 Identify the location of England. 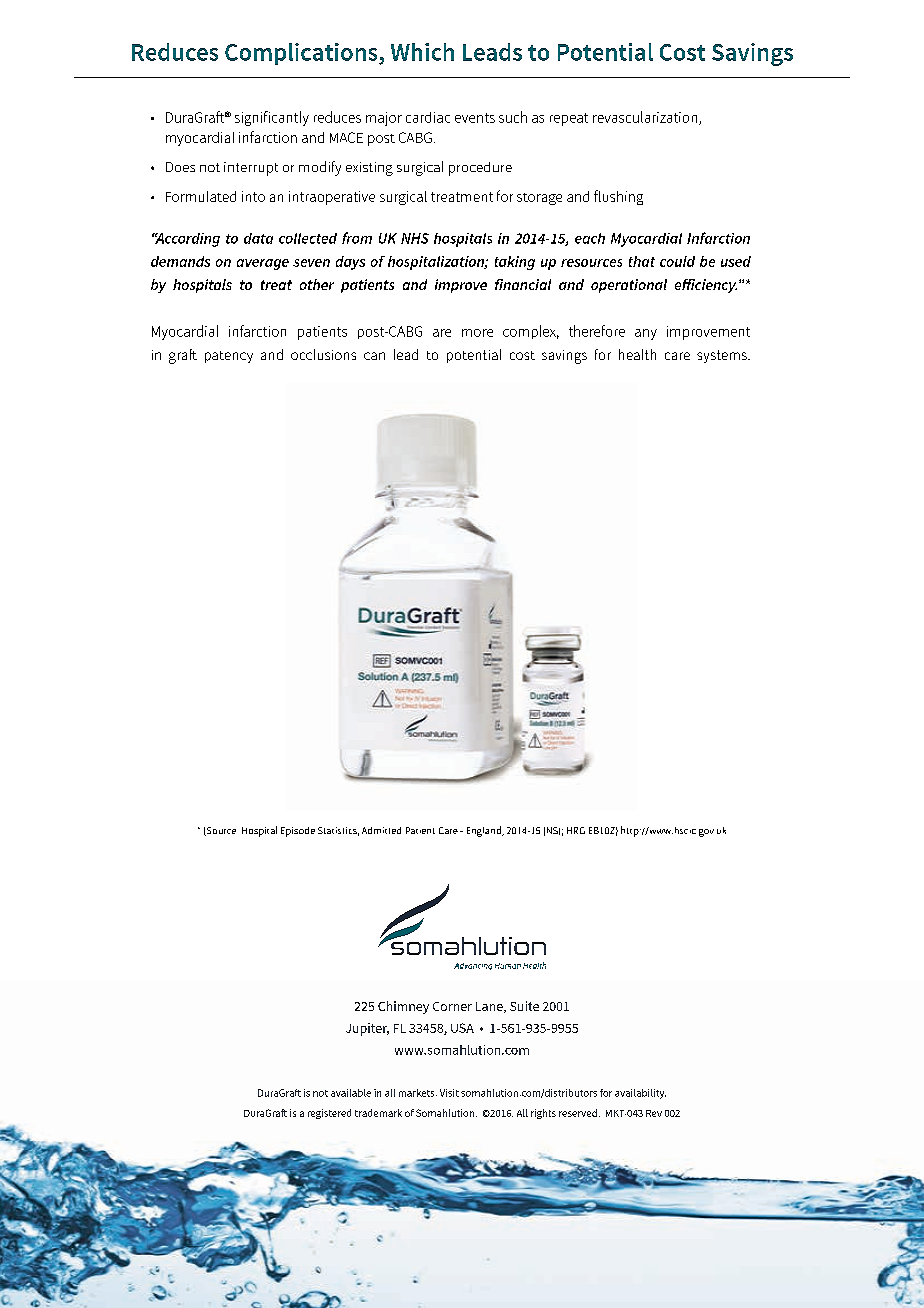
(485, 831).
